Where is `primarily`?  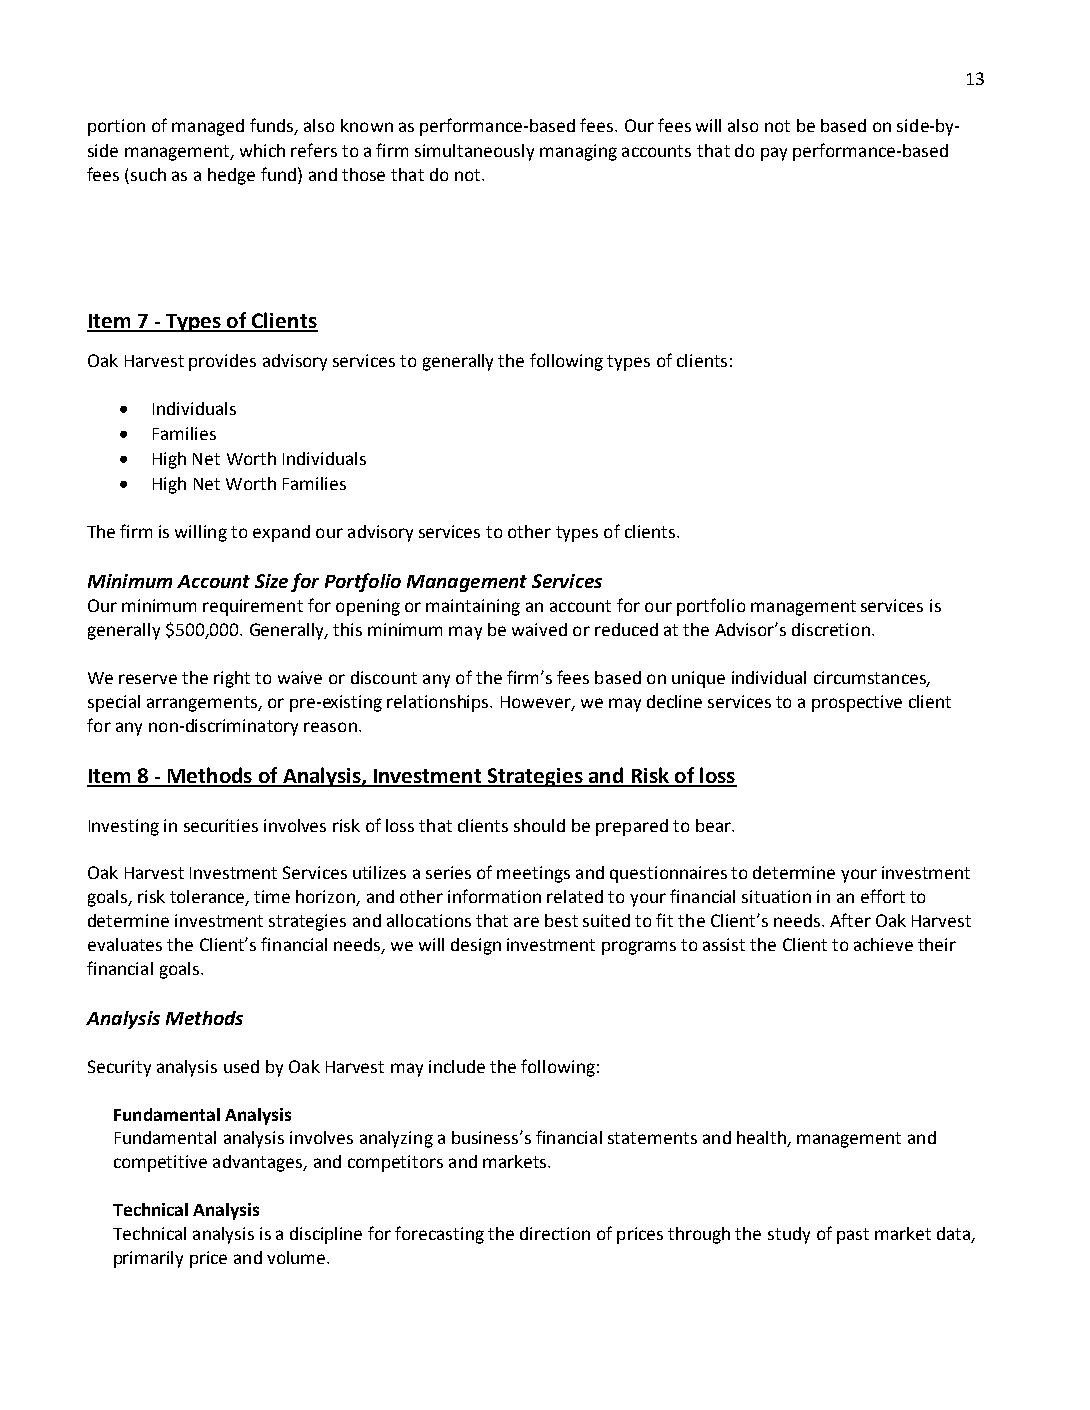 primarily is located at coordinates (148, 1259).
